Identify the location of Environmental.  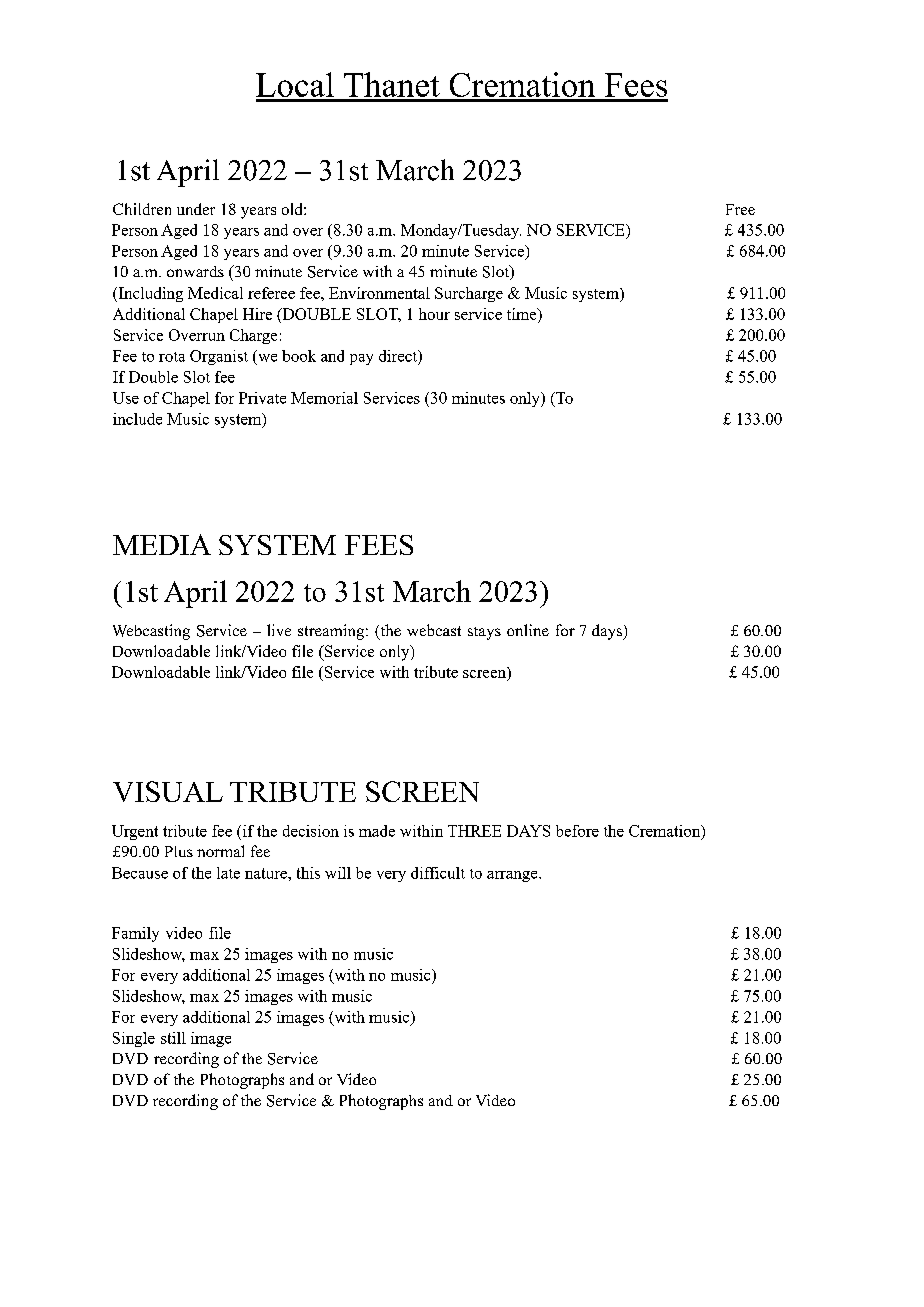
(379, 293).
